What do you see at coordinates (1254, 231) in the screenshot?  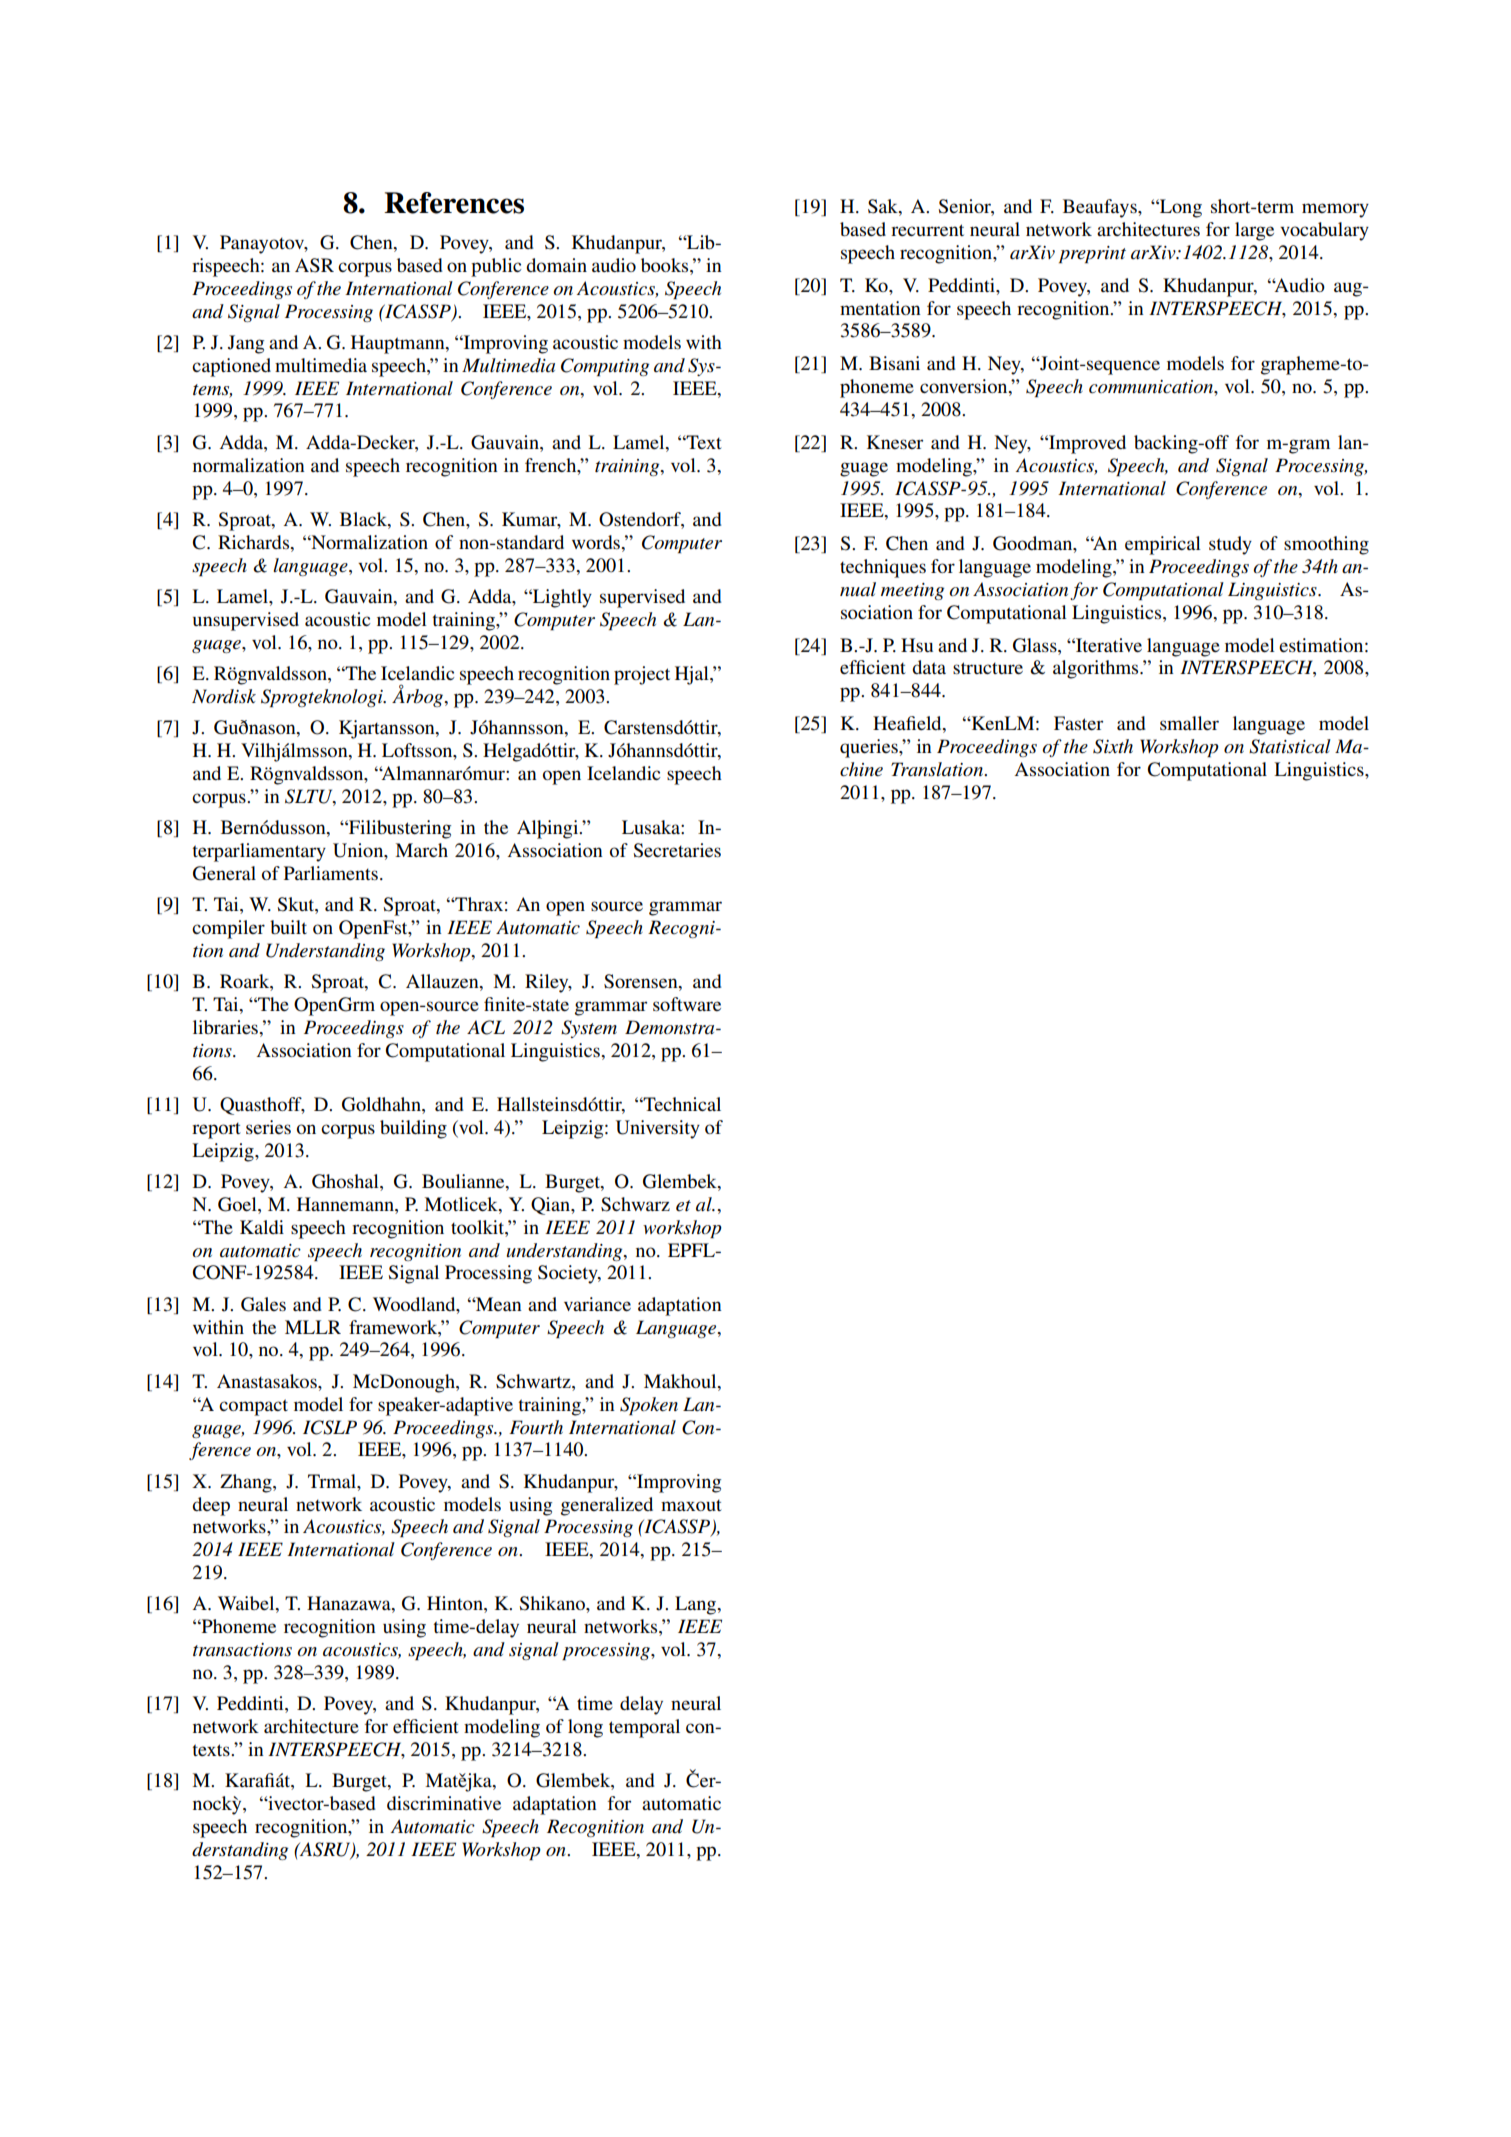 I see `large` at bounding box center [1254, 231].
